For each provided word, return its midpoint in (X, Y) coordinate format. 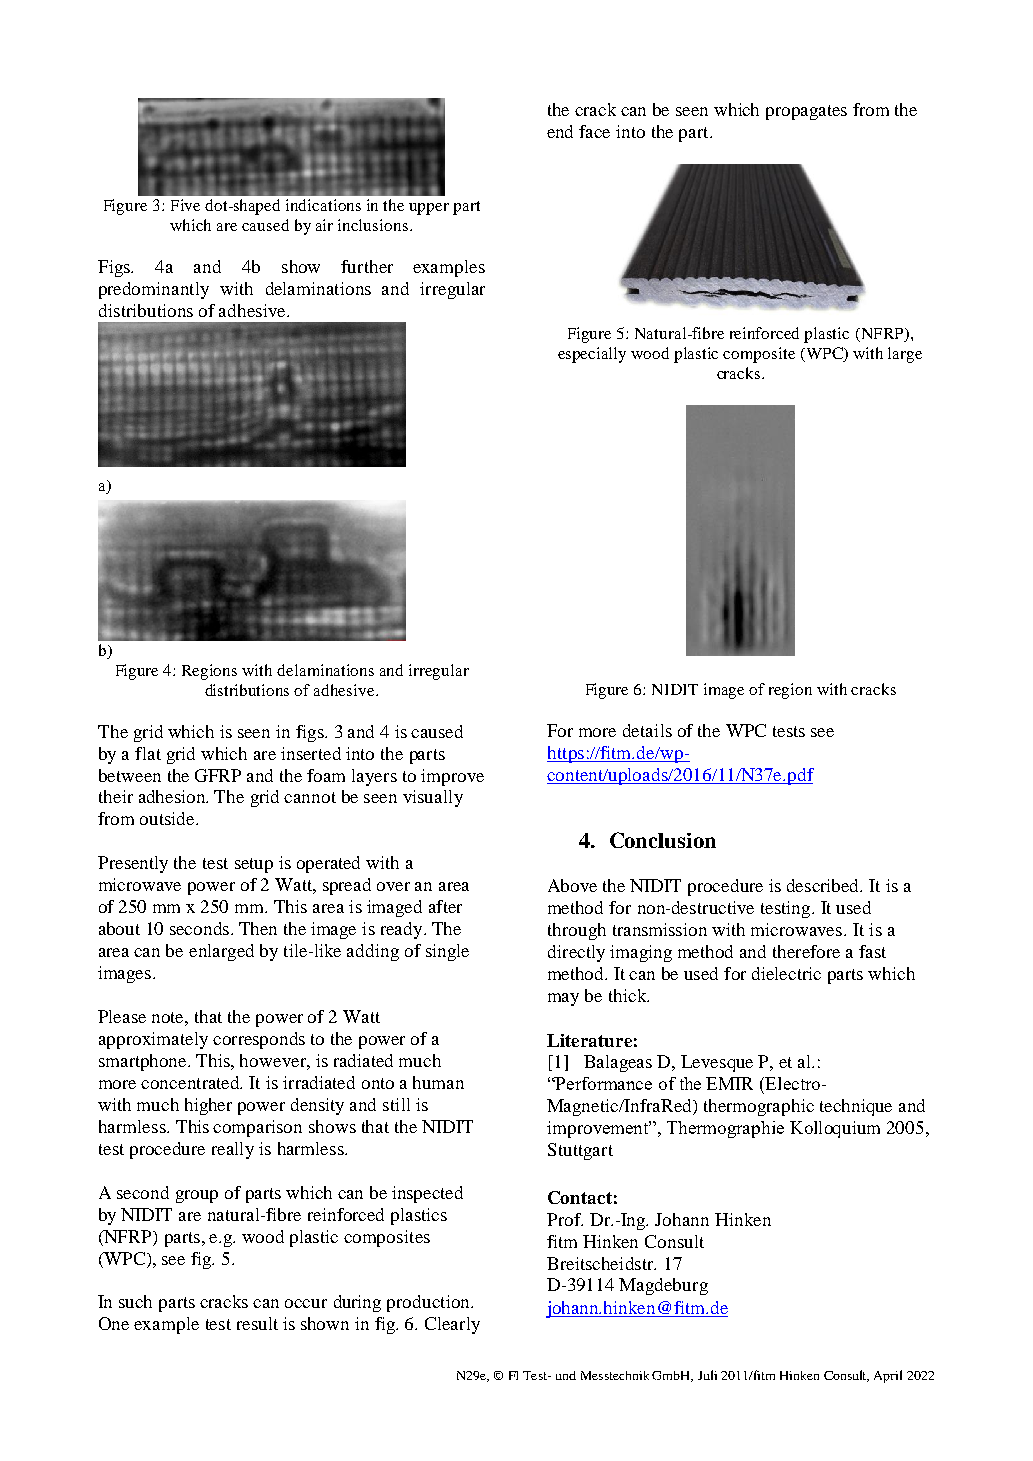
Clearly (452, 1325)
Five (185, 205)
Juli (707, 1375)
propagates (806, 112)
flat (148, 753)
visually (433, 798)
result (257, 1323)
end (560, 131)
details (647, 730)
